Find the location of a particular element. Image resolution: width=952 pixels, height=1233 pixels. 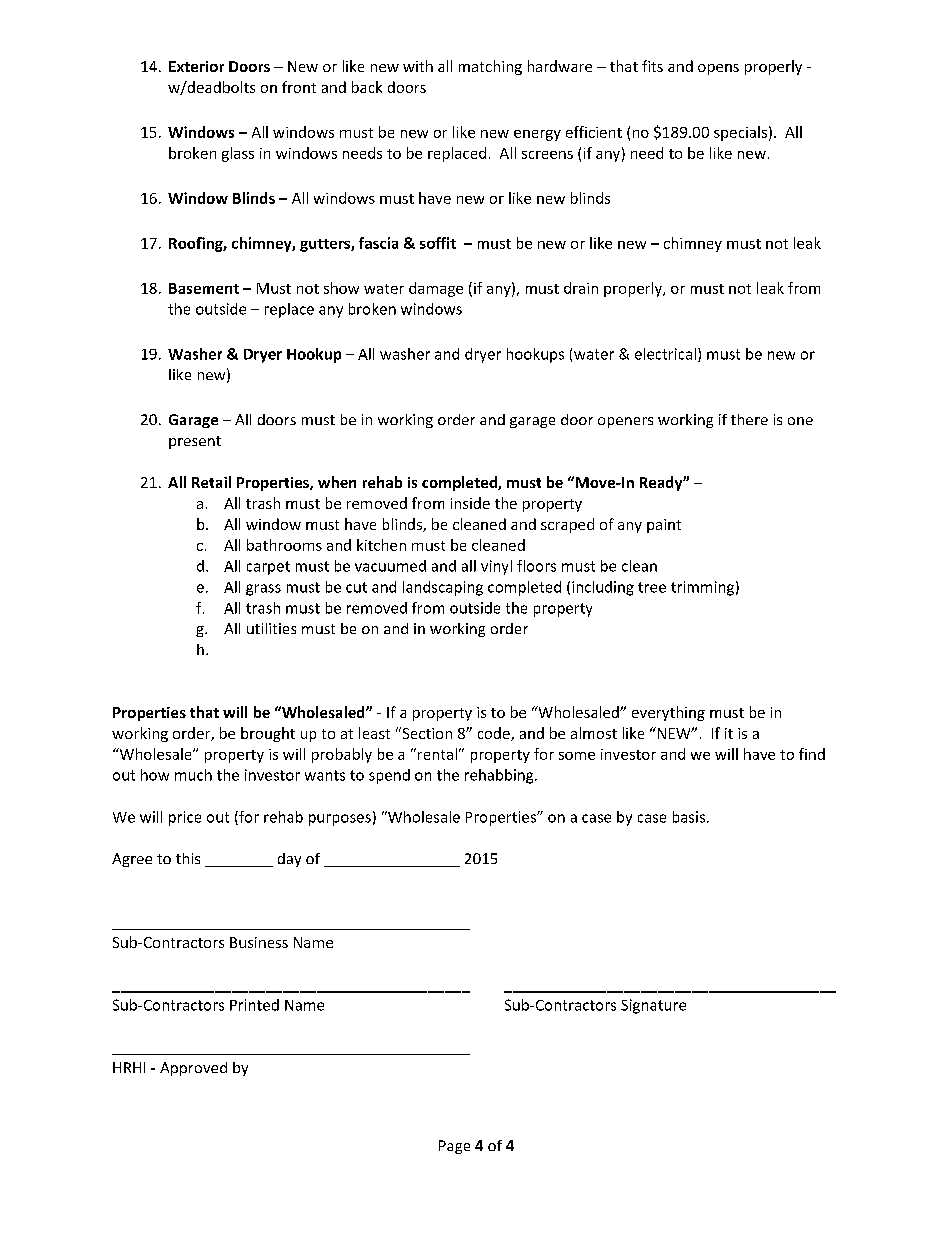

Page is located at coordinates (454, 1147).
